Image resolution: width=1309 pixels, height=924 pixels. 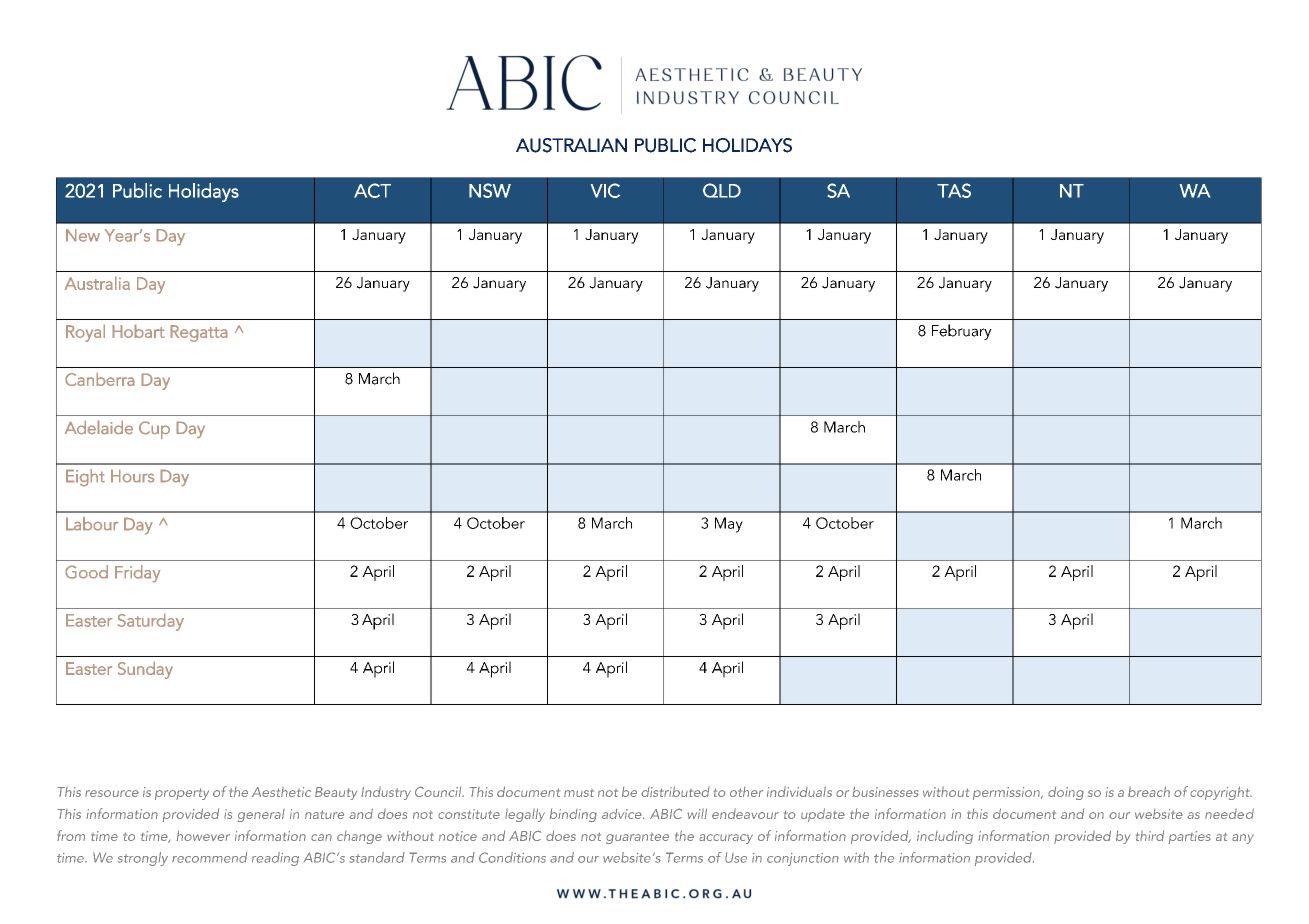 I want to click on TAS, so click(x=954, y=190).
